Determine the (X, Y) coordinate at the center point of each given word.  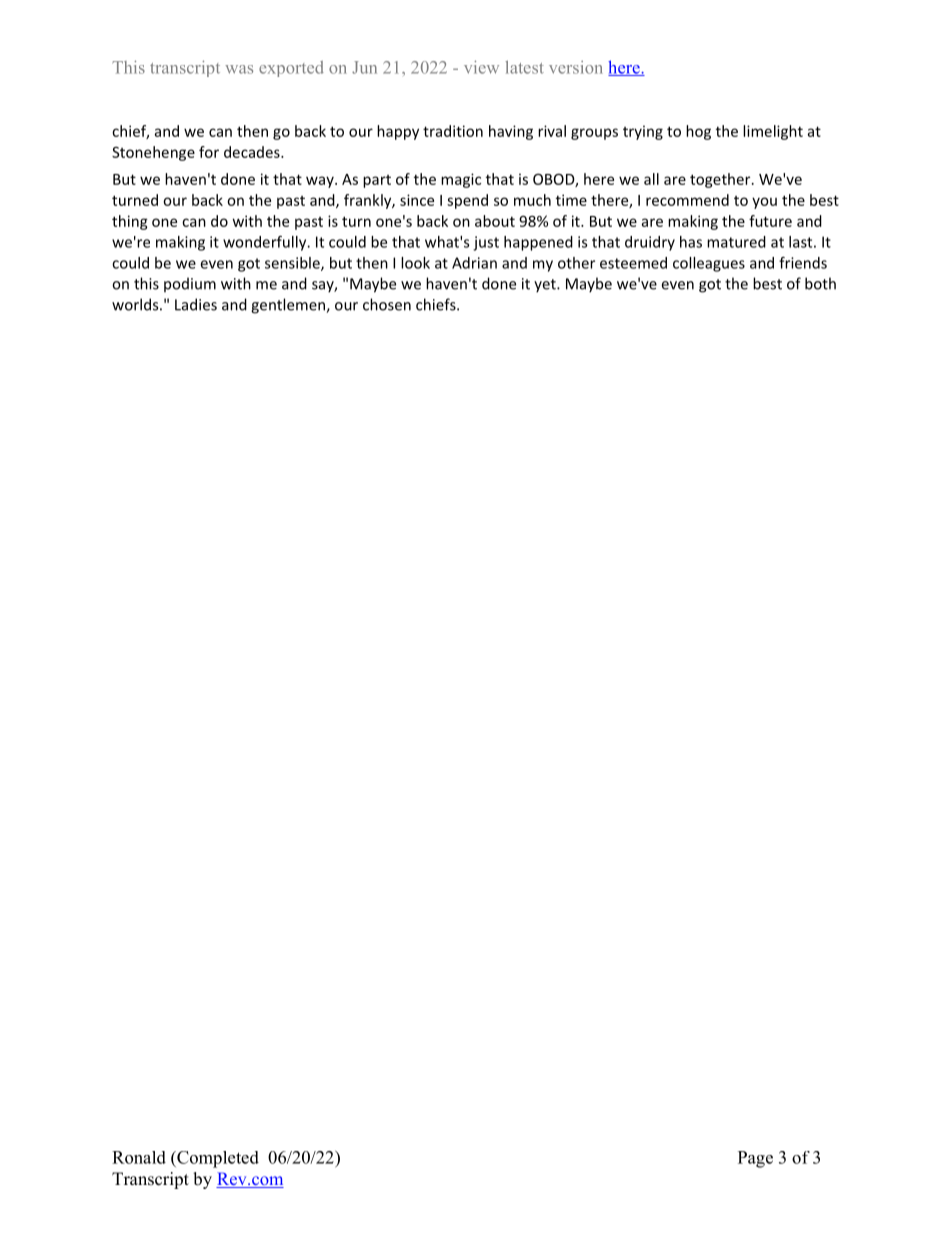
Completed (217, 1159)
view (481, 67)
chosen (387, 304)
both (820, 283)
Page (755, 1159)
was (239, 69)
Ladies (196, 304)
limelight (773, 132)
